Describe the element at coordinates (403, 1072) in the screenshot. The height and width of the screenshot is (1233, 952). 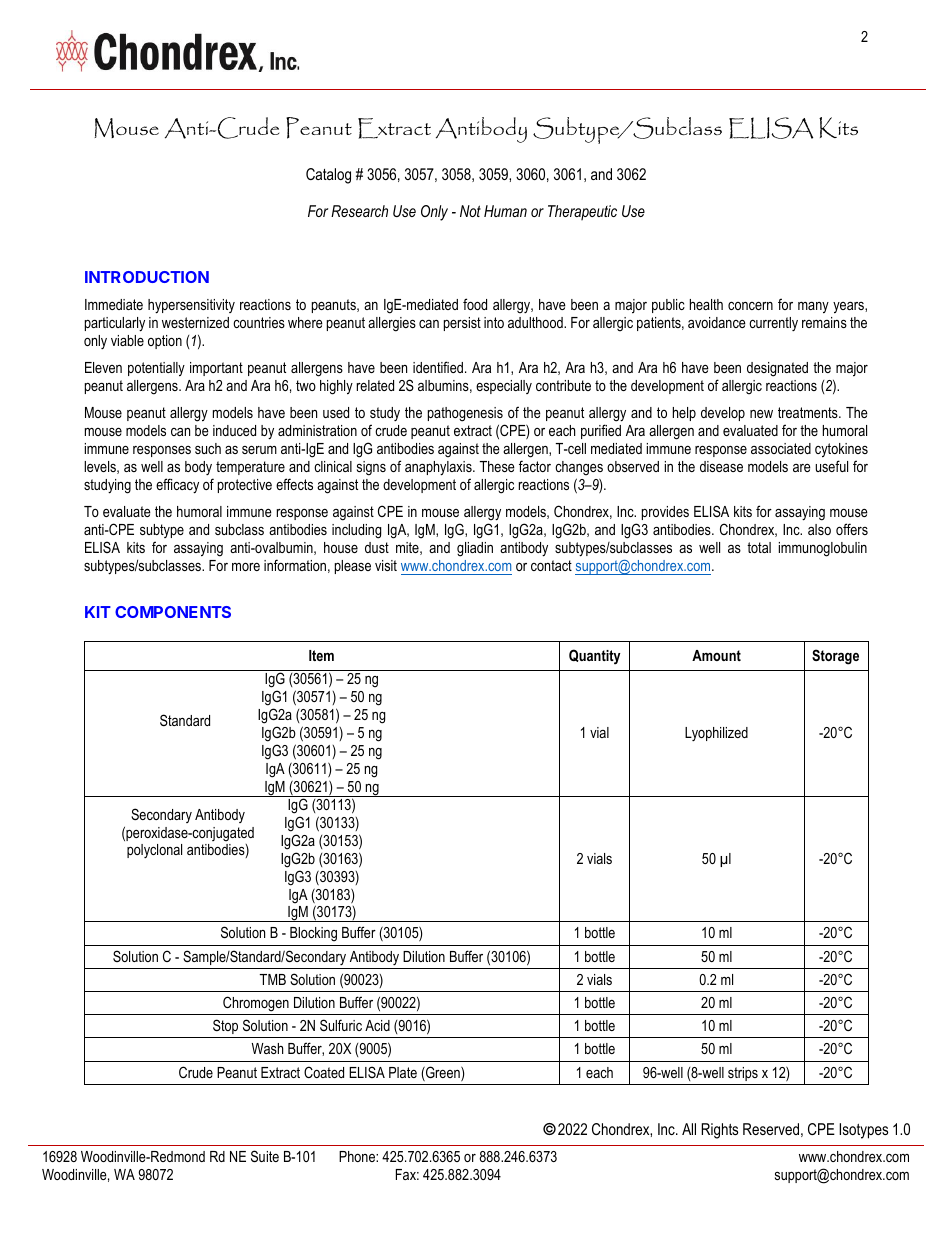
I see `Plate` at that location.
